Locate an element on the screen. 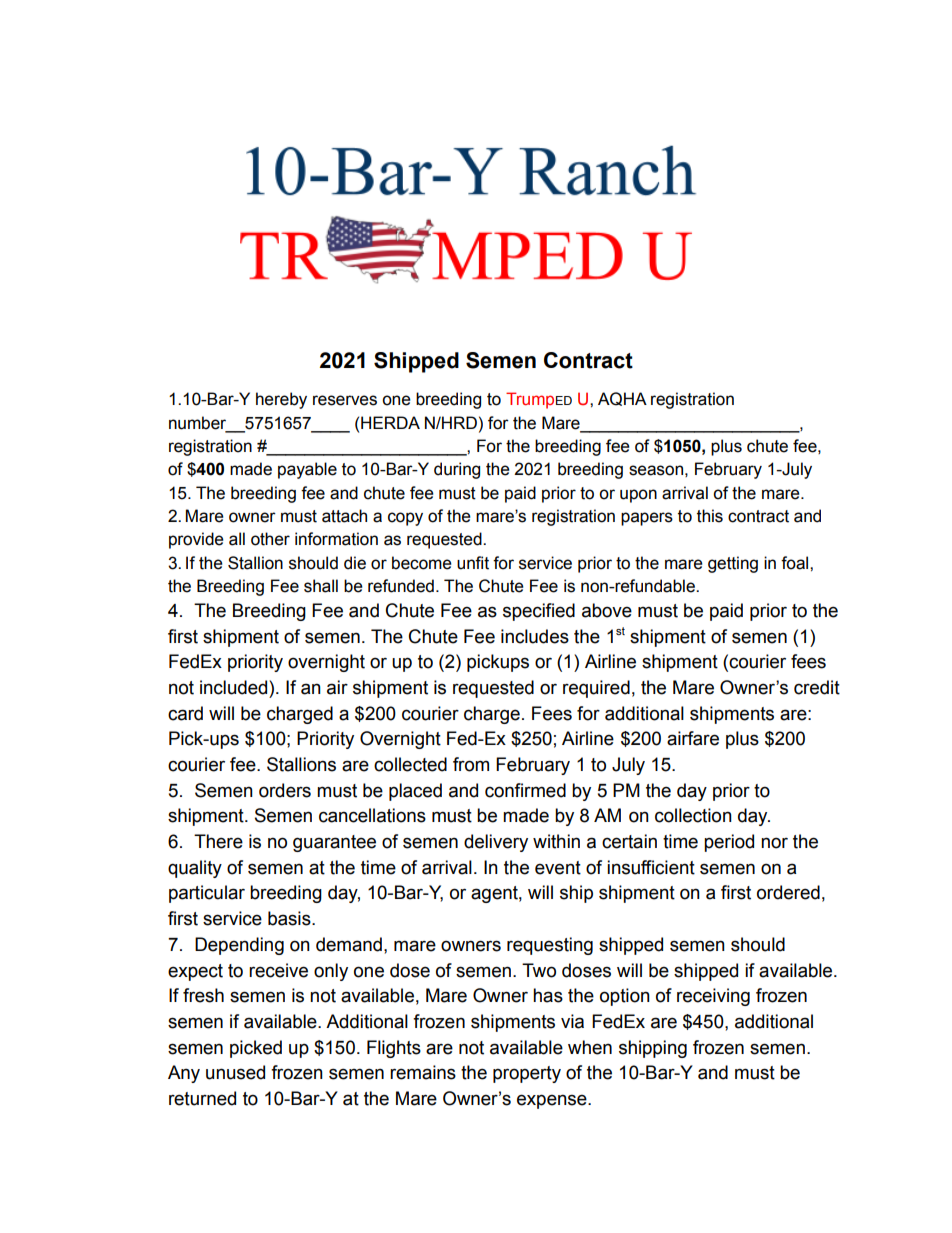 The width and height of the screenshot is (952, 1233). season is located at coordinates (656, 470).
